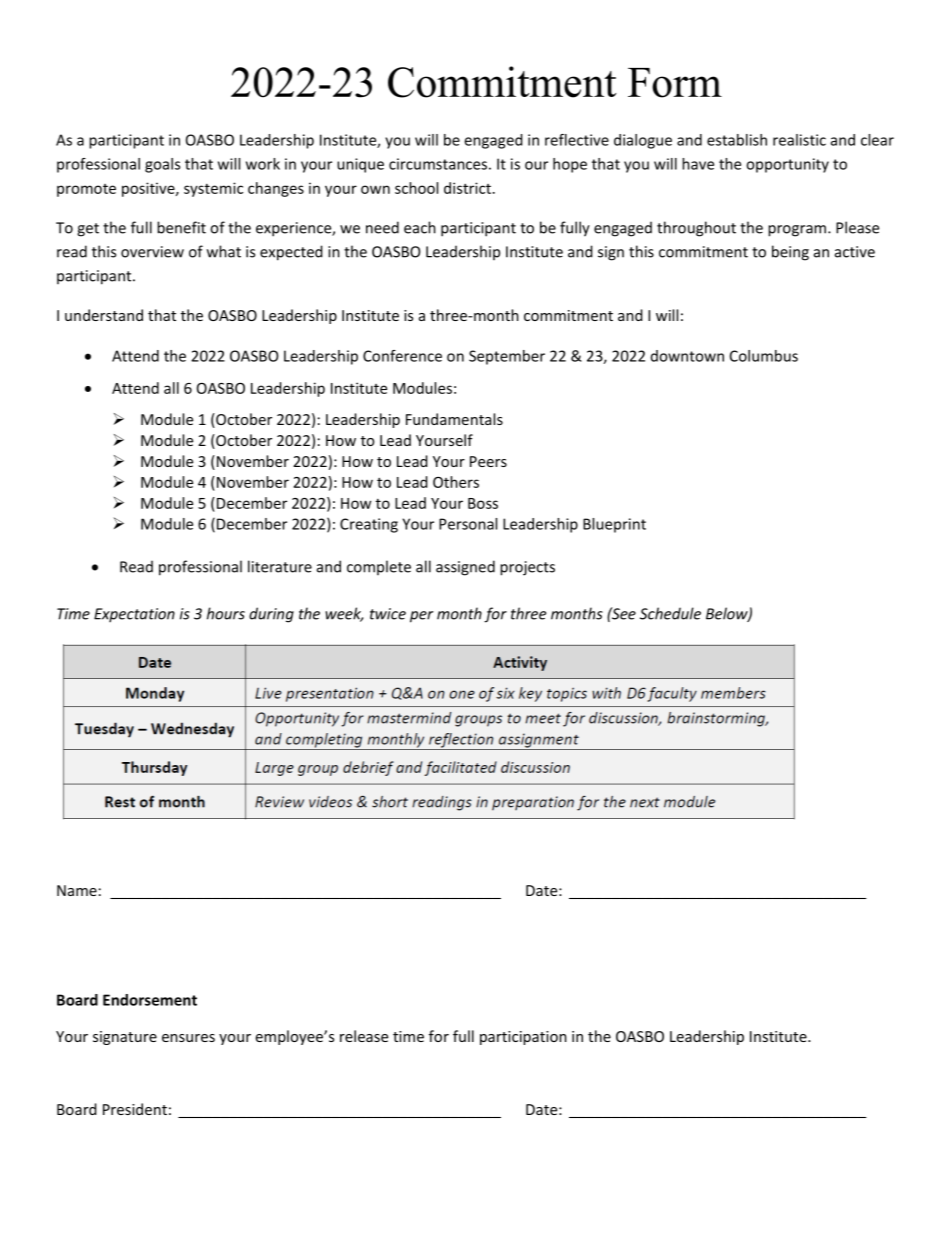 This screenshot has width=952, height=1233. Describe the element at coordinates (799, 140) in the screenshot. I see `realistic` at that location.
